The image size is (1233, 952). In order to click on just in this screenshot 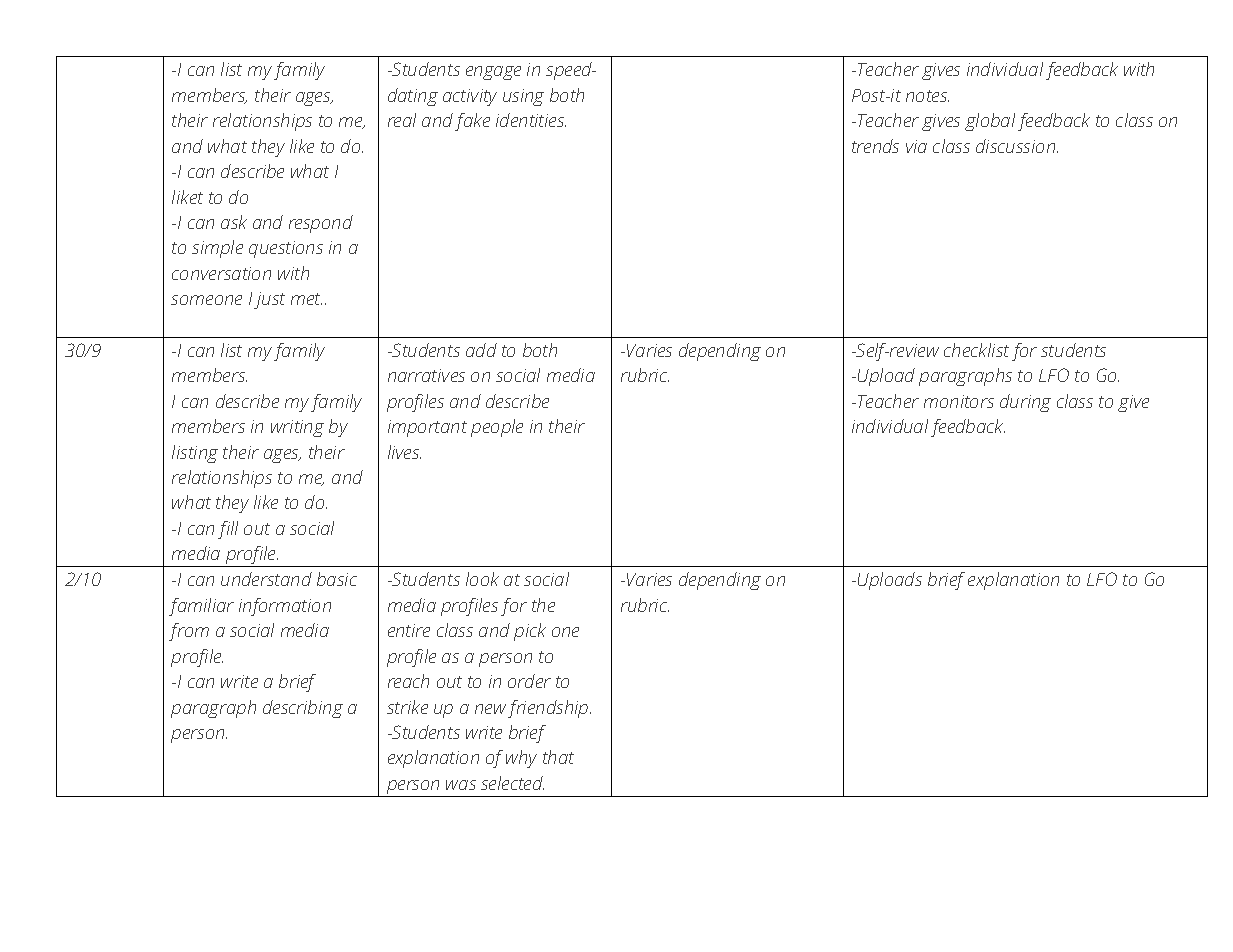, I will do `click(269, 300)`.
